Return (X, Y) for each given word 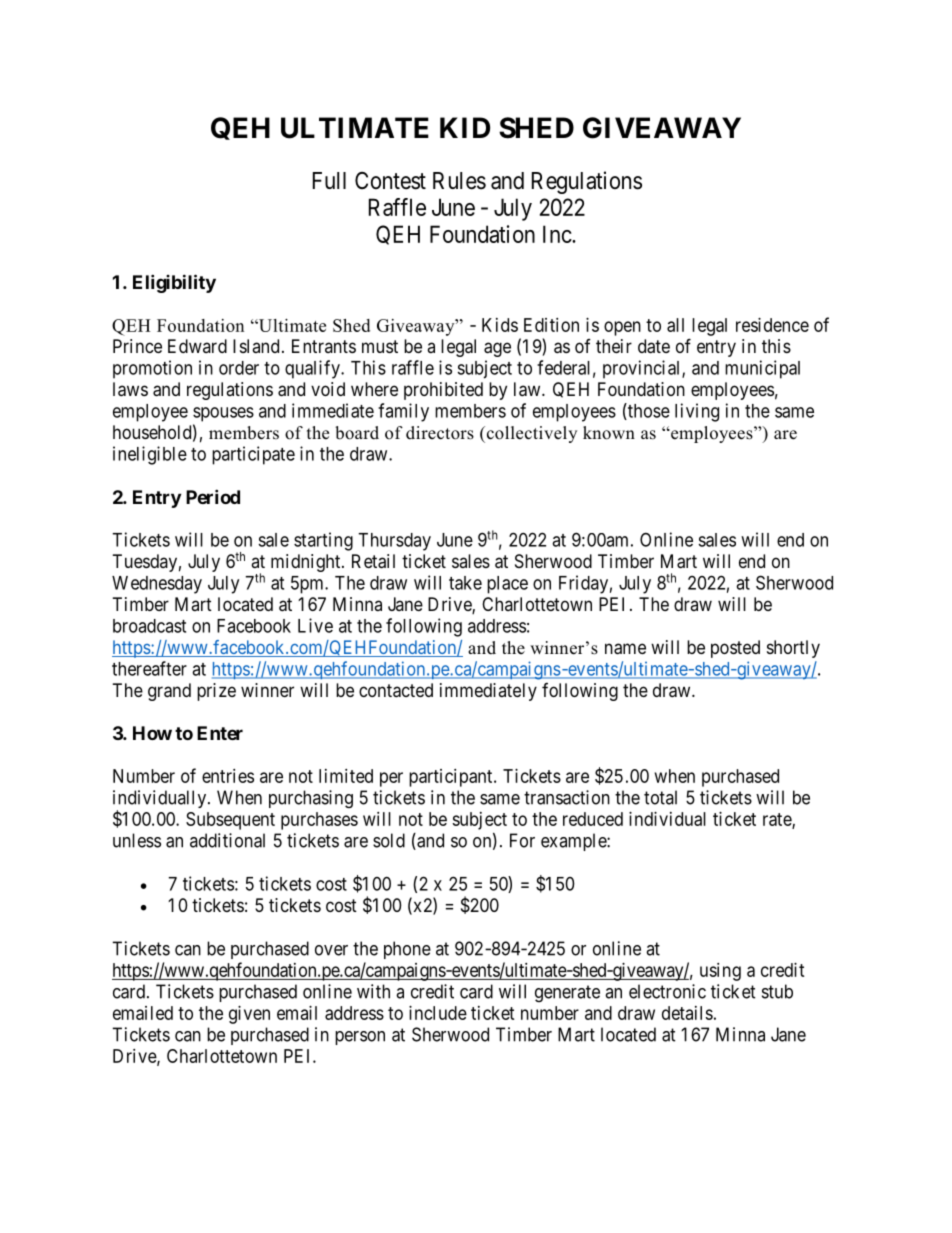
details (687, 1013)
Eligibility (174, 283)
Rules (459, 181)
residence (772, 325)
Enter (220, 733)
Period (213, 496)
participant (452, 778)
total (660, 797)
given (249, 1015)
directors (440, 433)
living (697, 412)
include (438, 1013)
